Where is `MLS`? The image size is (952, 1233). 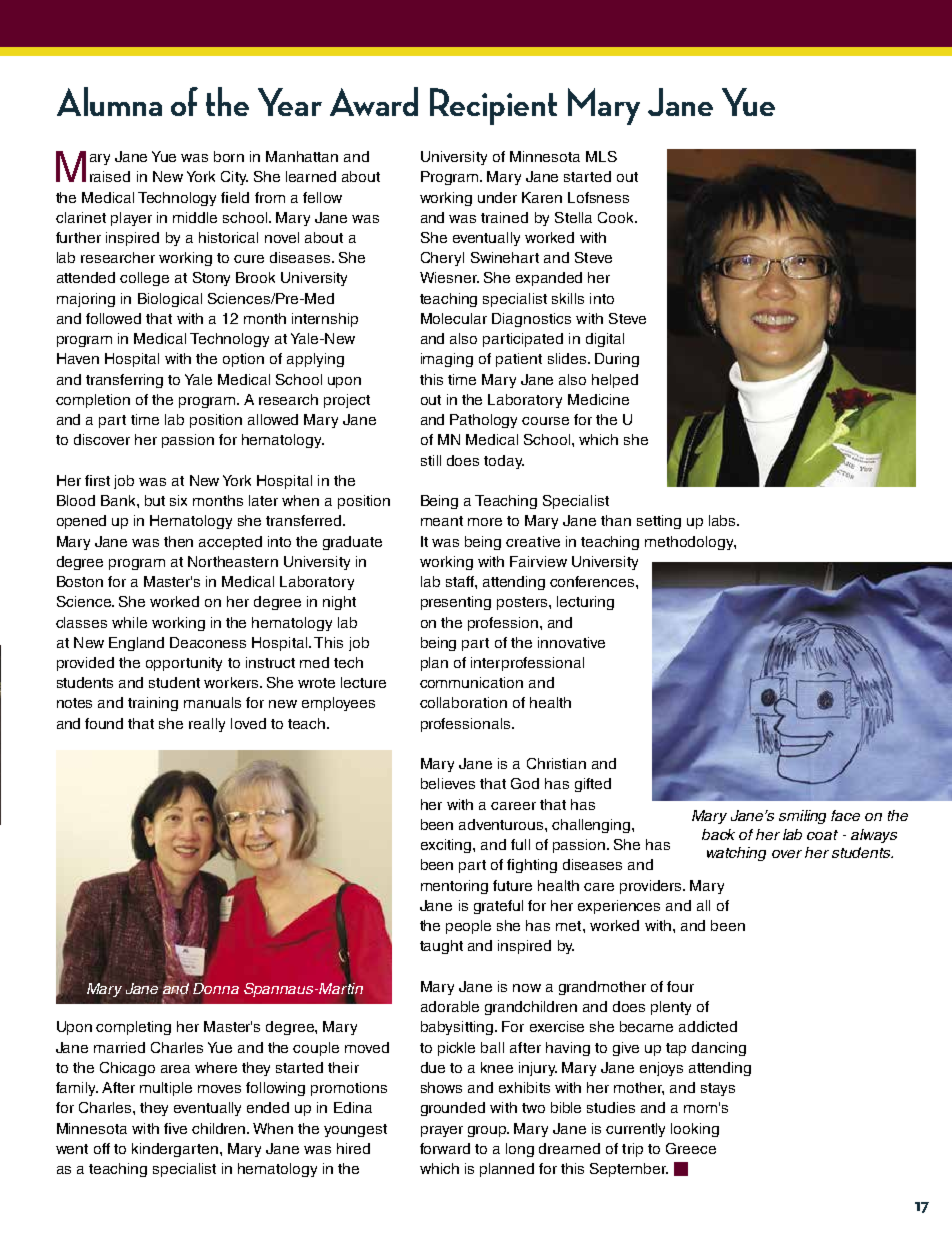 MLS is located at coordinates (601, 156).
